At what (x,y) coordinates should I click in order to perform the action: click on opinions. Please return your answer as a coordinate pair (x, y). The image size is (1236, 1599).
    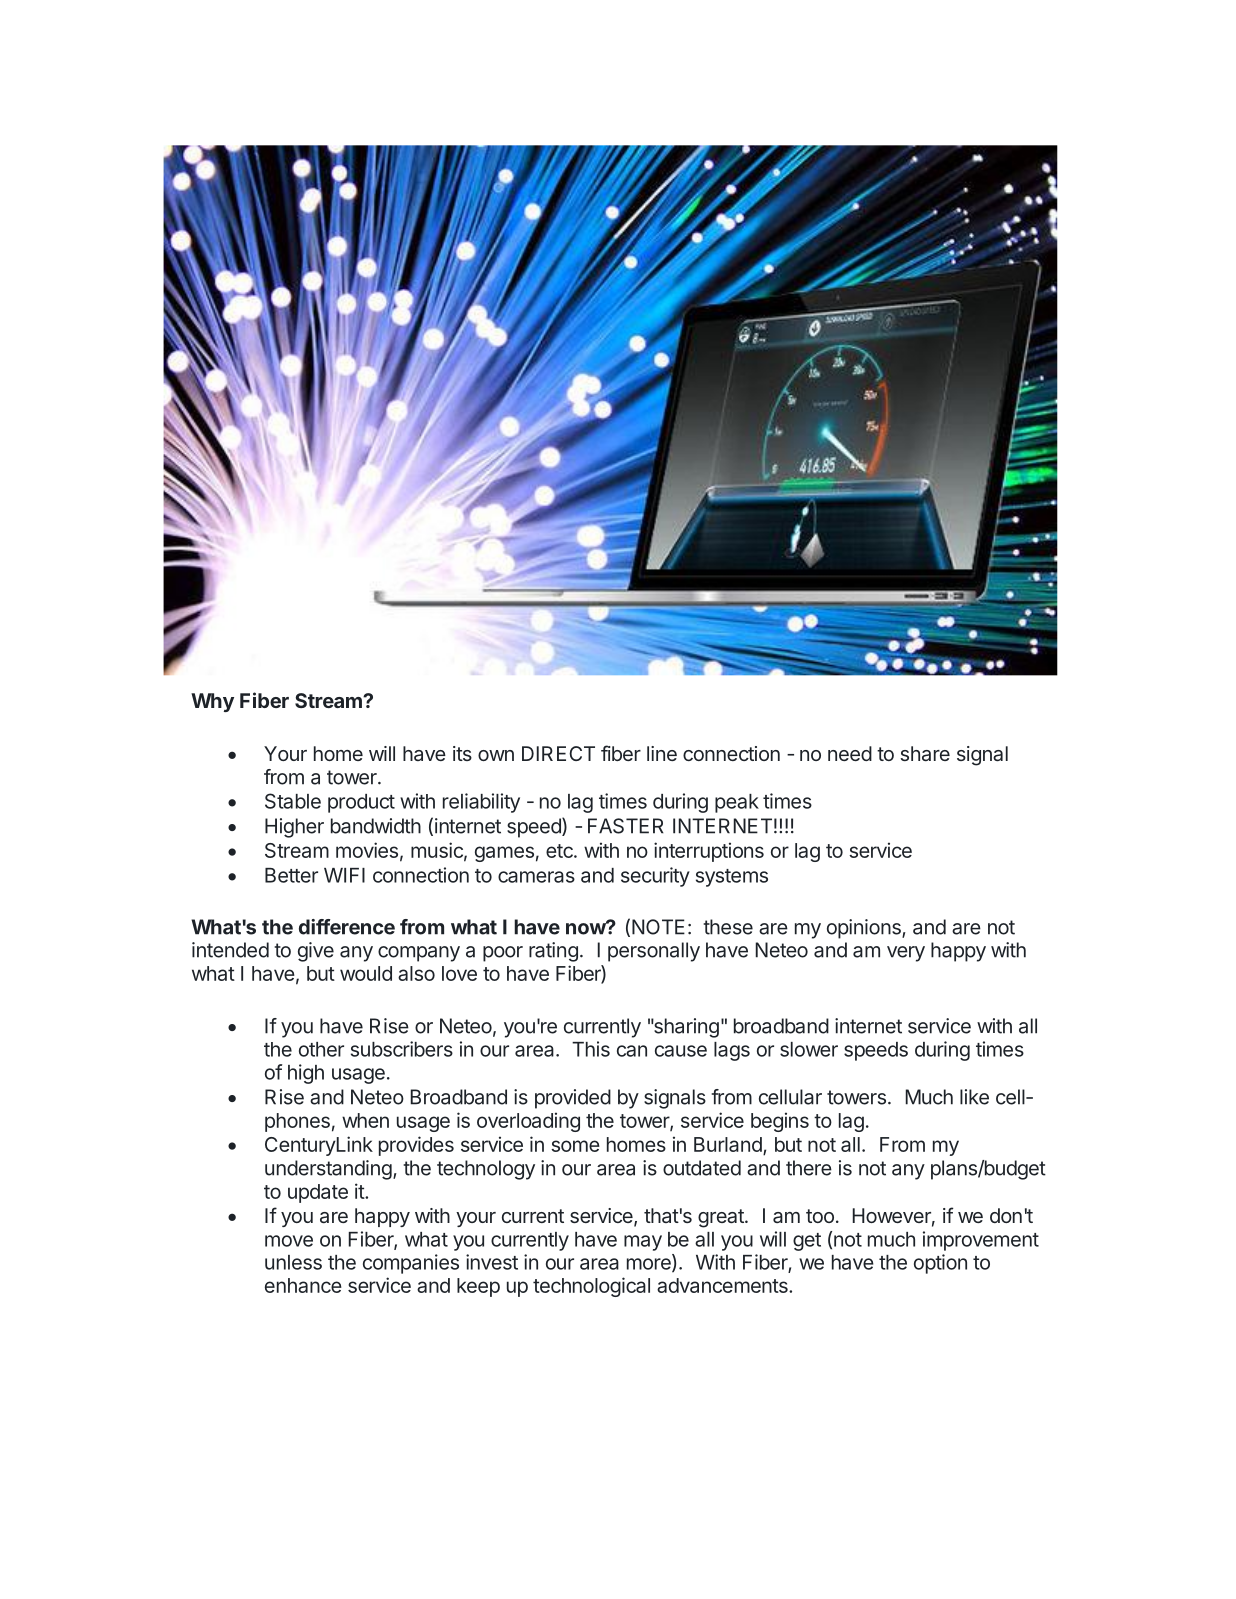
    Looking at the image, I should click on (865, 929).
